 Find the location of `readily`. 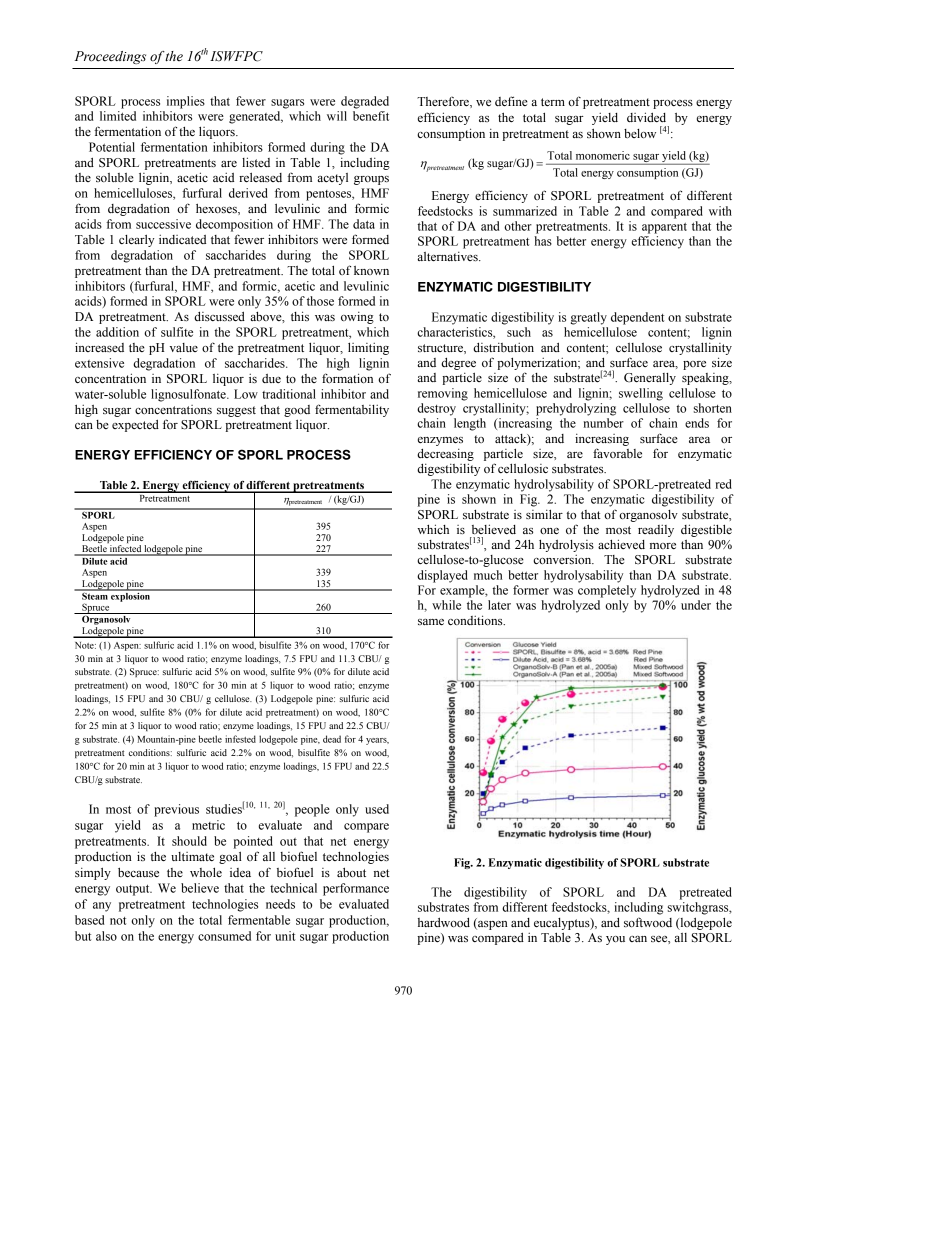

readily is located at coordinates (656, 531).
